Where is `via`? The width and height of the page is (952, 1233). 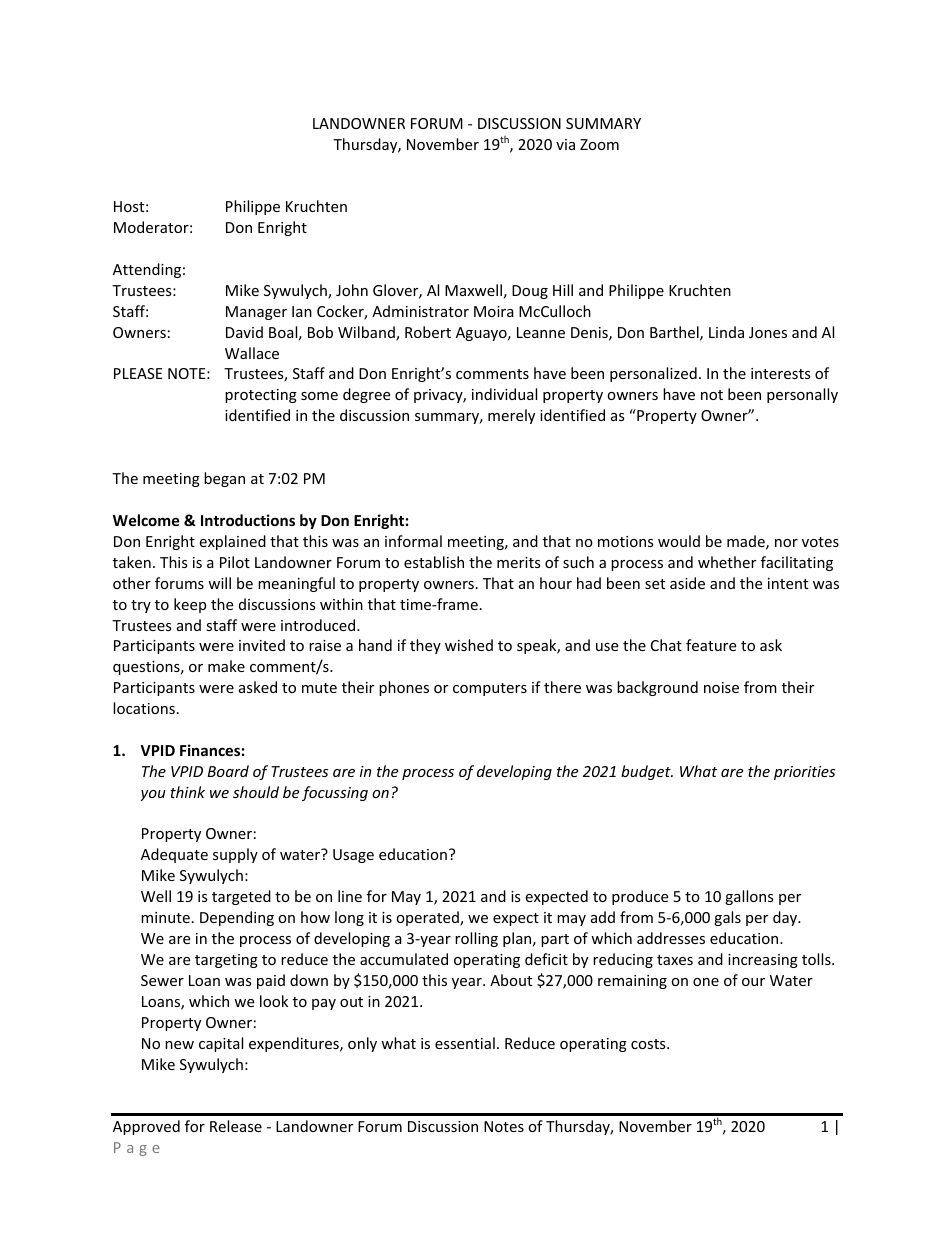 via is located at coordinates (565, 144).
